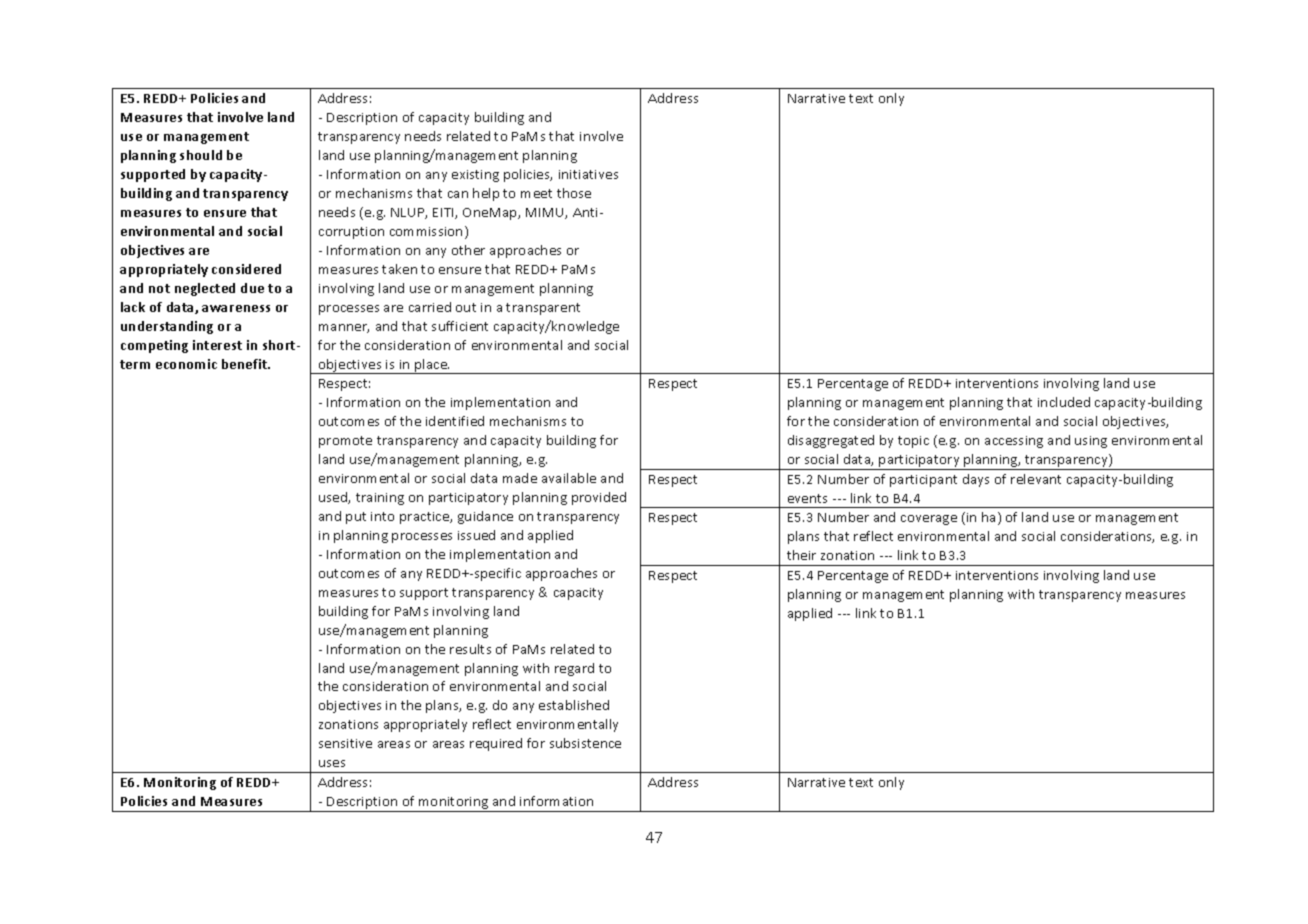 This screenshot has width=1308, height=924. I want to click on their, so click(801, 555).
